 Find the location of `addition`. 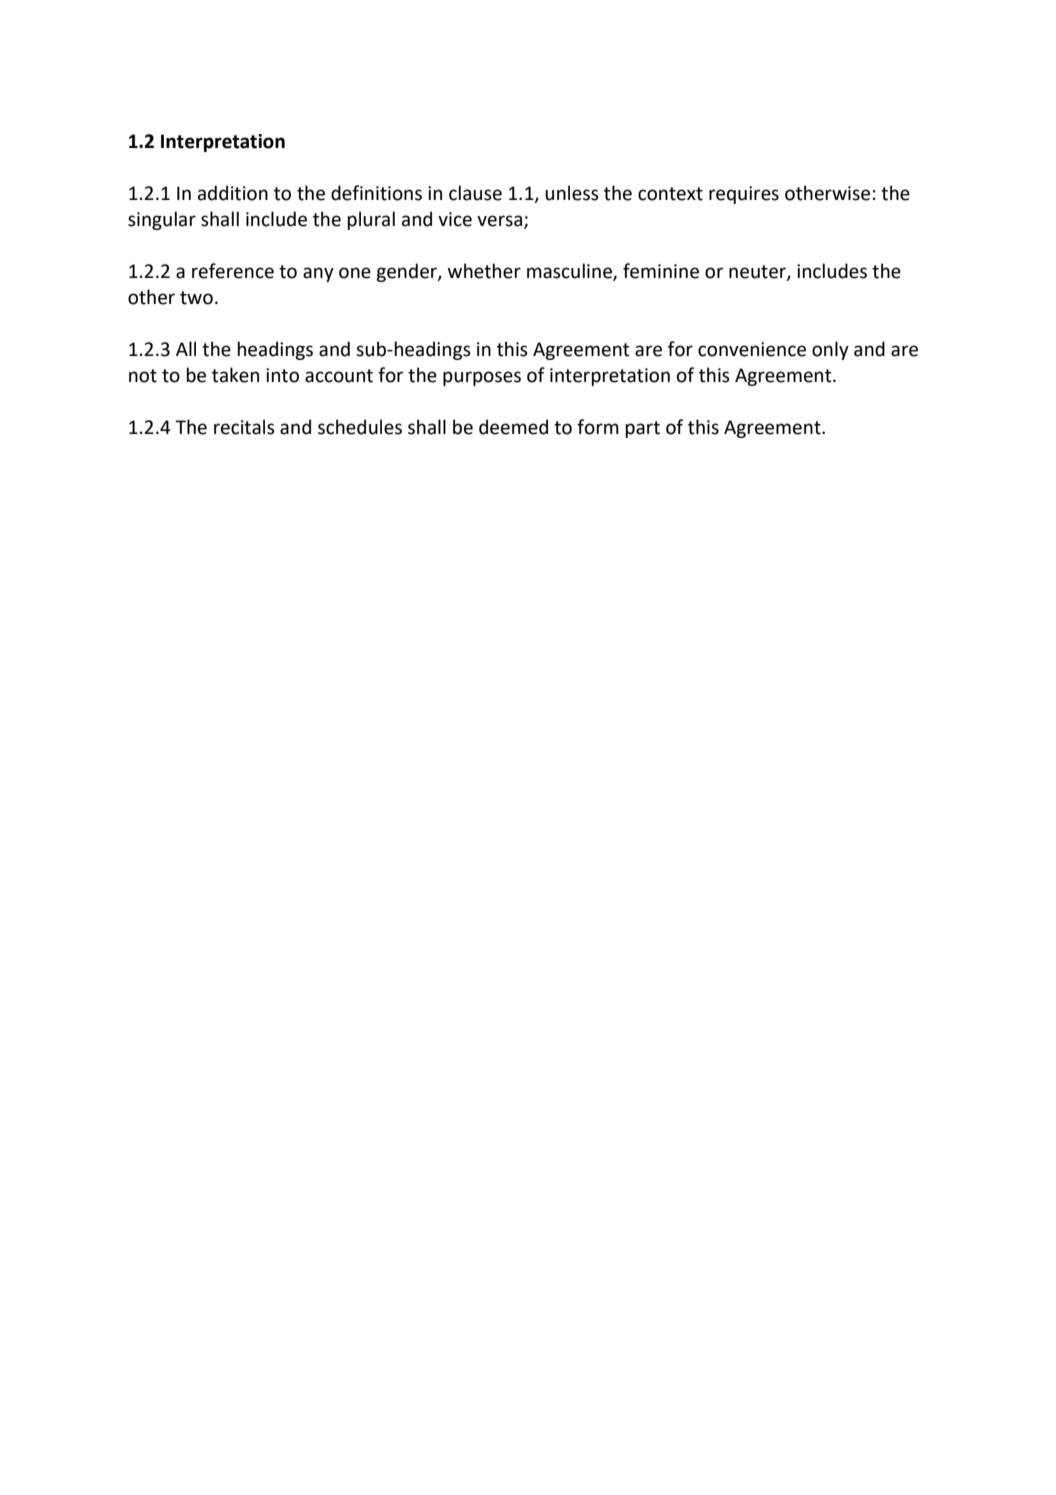

addition is located at coordinates (233, 193).
